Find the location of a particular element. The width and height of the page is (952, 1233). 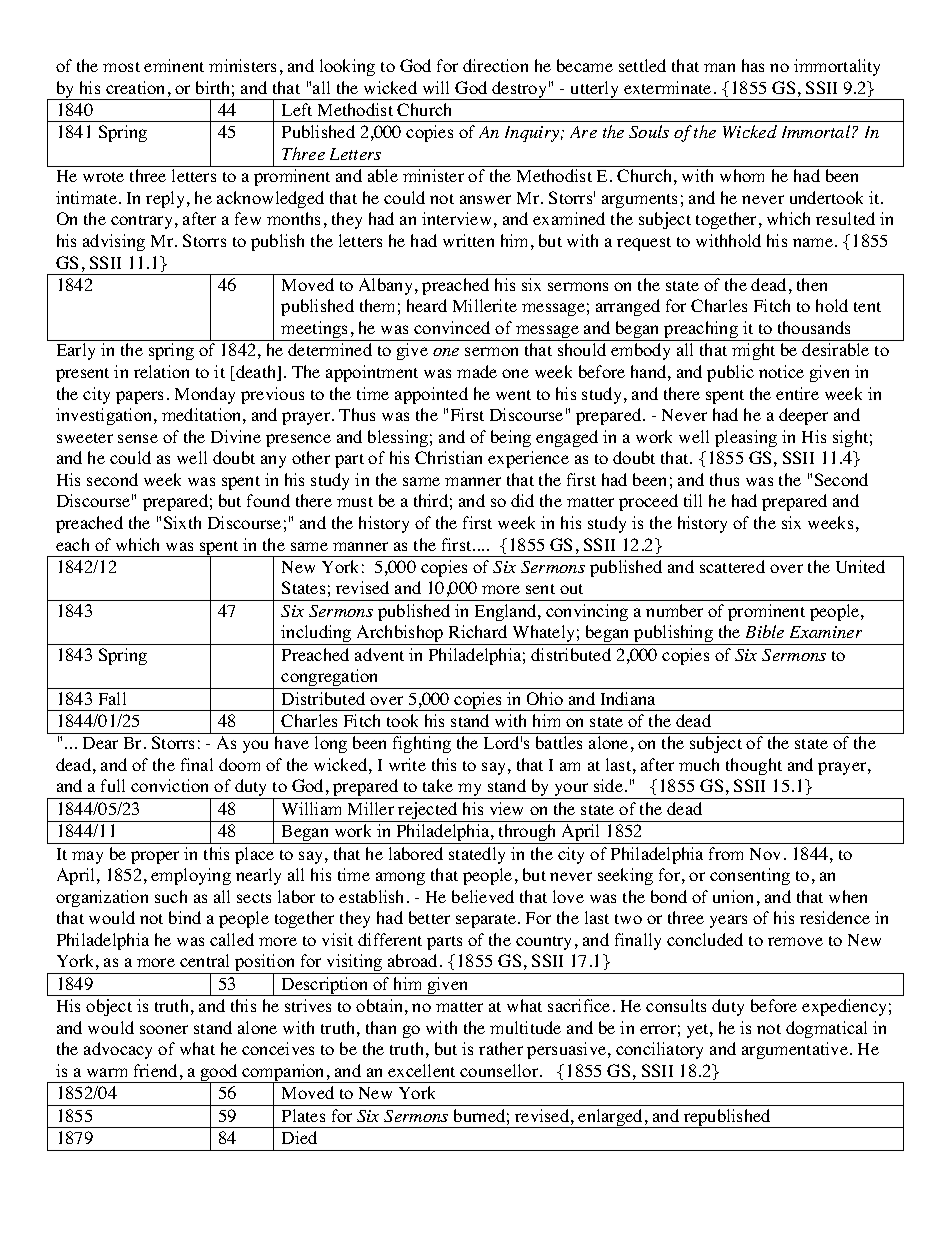

relation is located at coordinates (161, 371).
